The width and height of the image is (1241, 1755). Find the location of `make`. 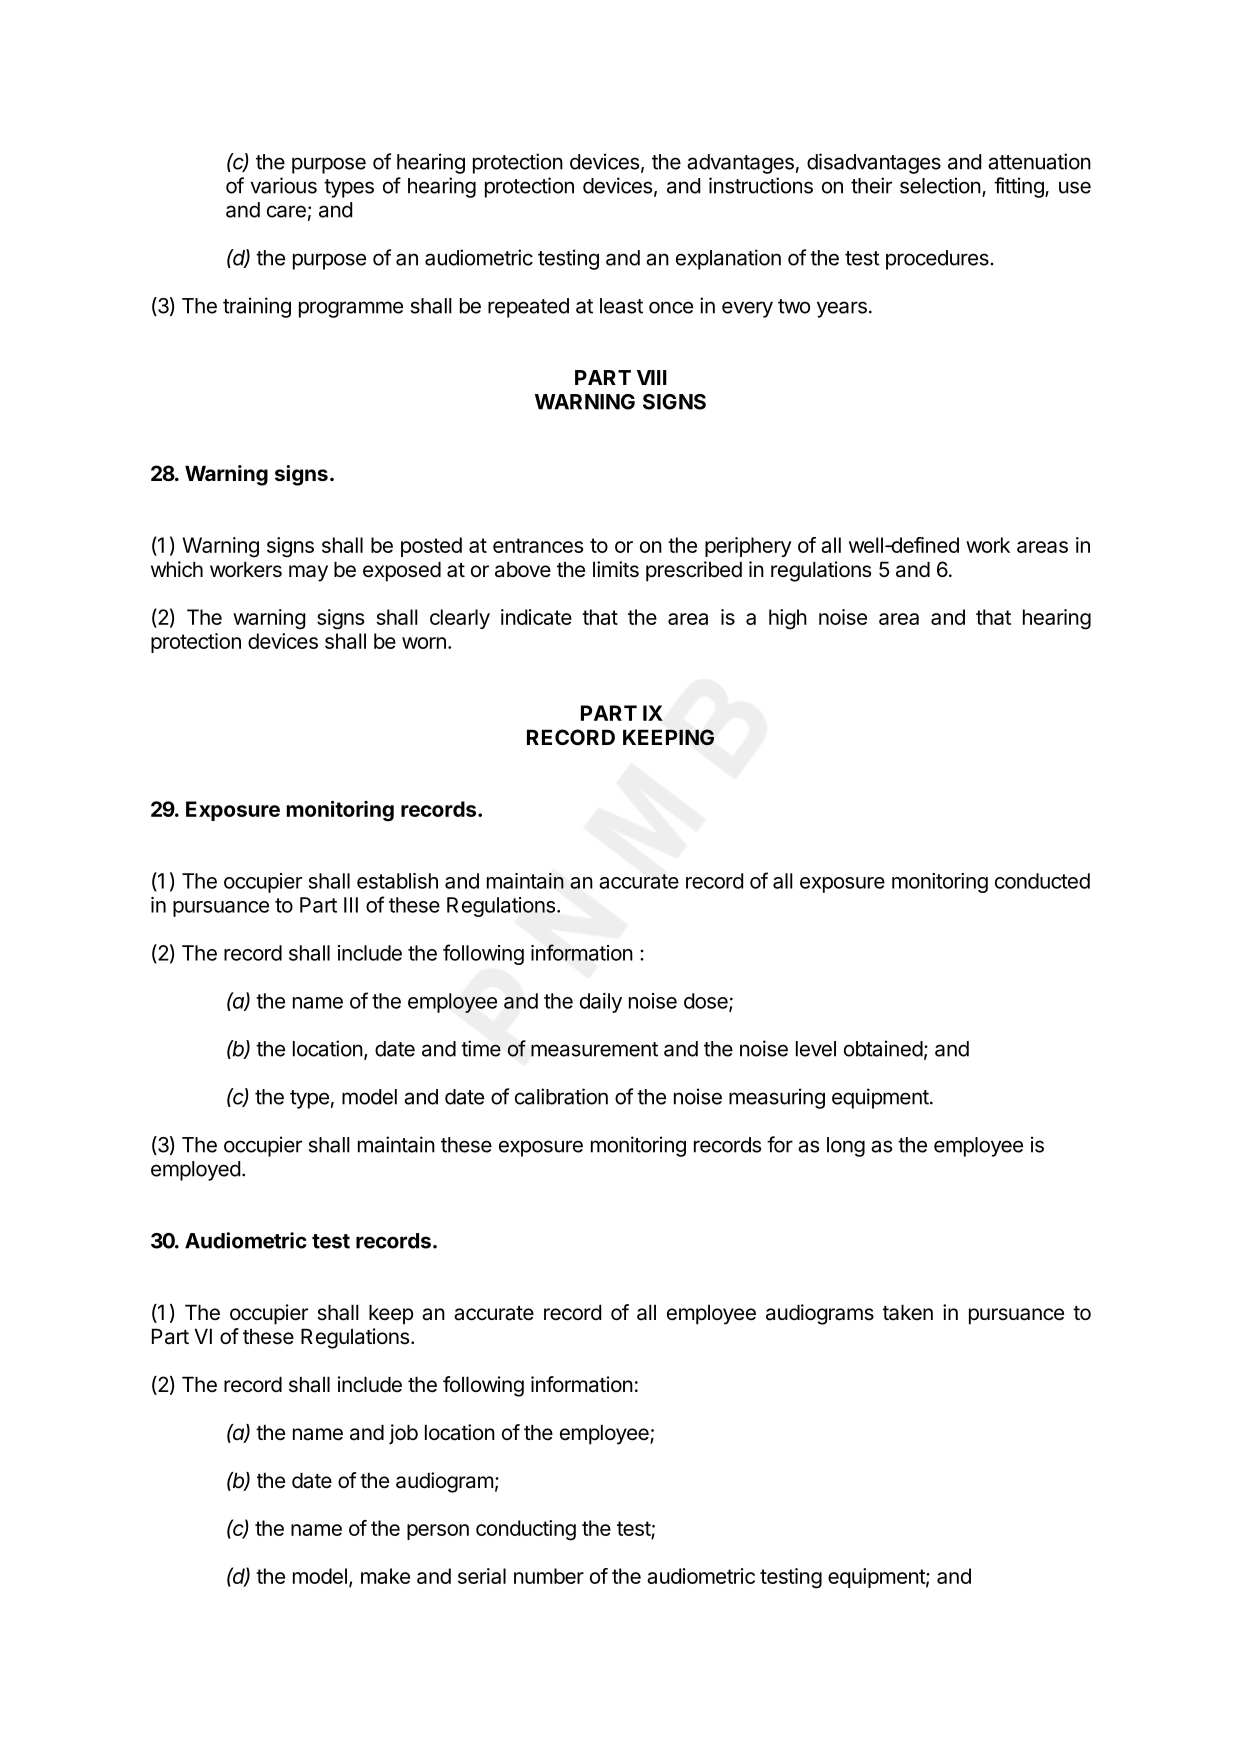

make is located at coordinates (385, 1576).
